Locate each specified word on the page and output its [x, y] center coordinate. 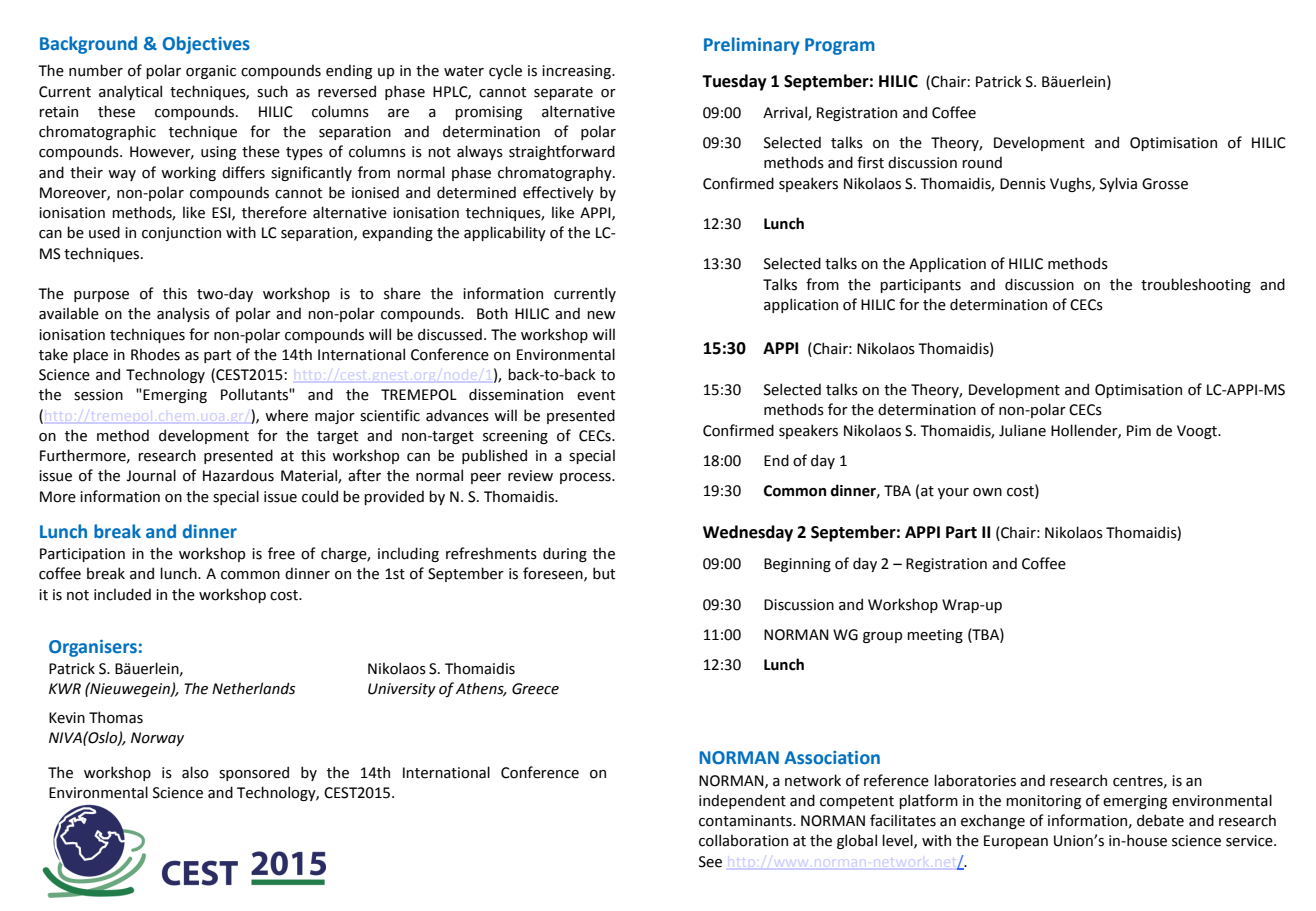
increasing [577, 72]
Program [840, 46]
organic [211, 72]
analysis [183, 314]
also [195, 772]
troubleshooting [1196, 285]
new [601, 315]
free [281, 553]
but [604, 573]
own [987, 492]
